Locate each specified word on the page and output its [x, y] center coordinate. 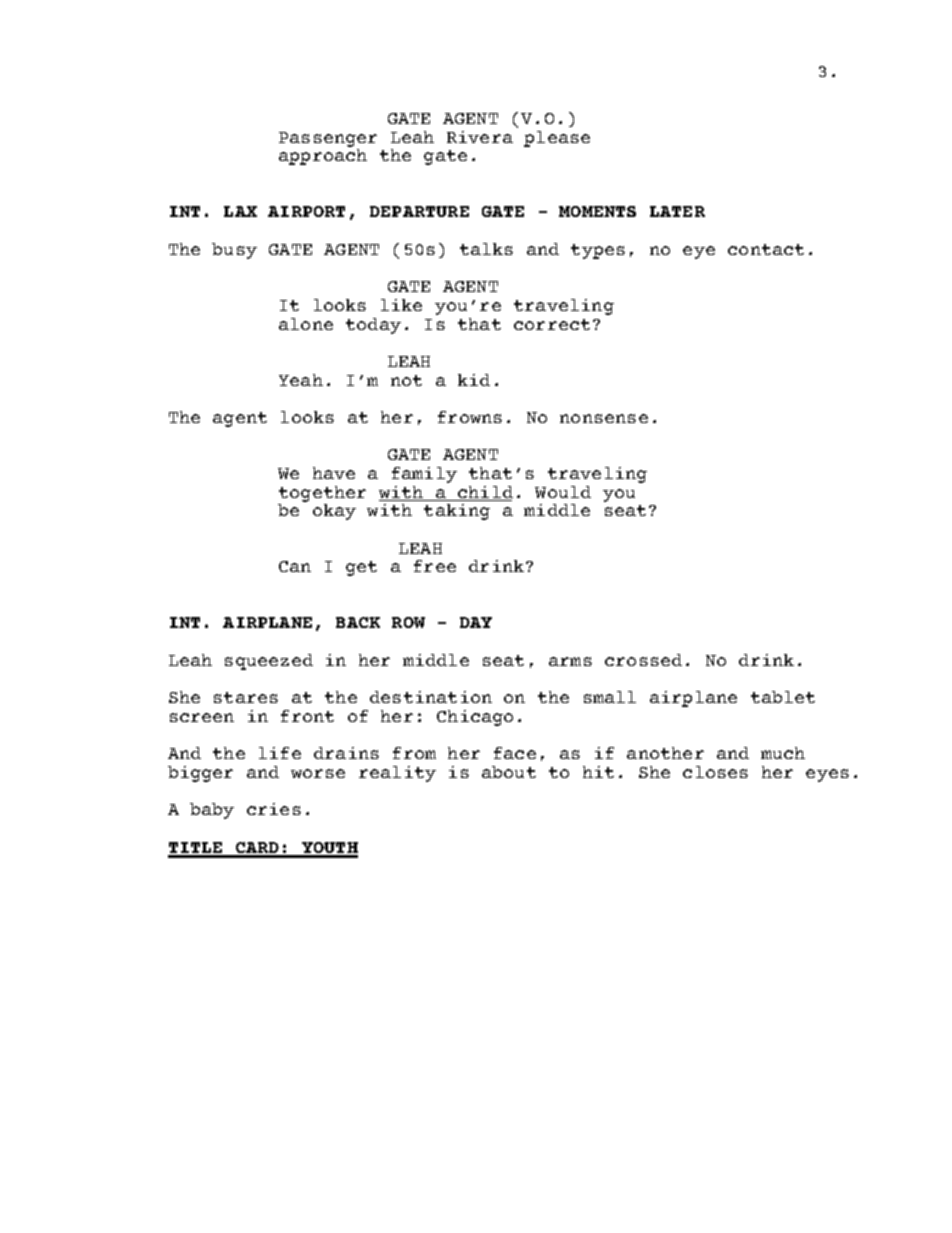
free [435, 566]
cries [274, 809]
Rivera [480, 137]
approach [323, 157]
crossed [643, 660]
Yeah [301, 380]
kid [474, 380]
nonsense [604, 418]
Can [295, 566]
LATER [677, 211]
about [509, 772]
